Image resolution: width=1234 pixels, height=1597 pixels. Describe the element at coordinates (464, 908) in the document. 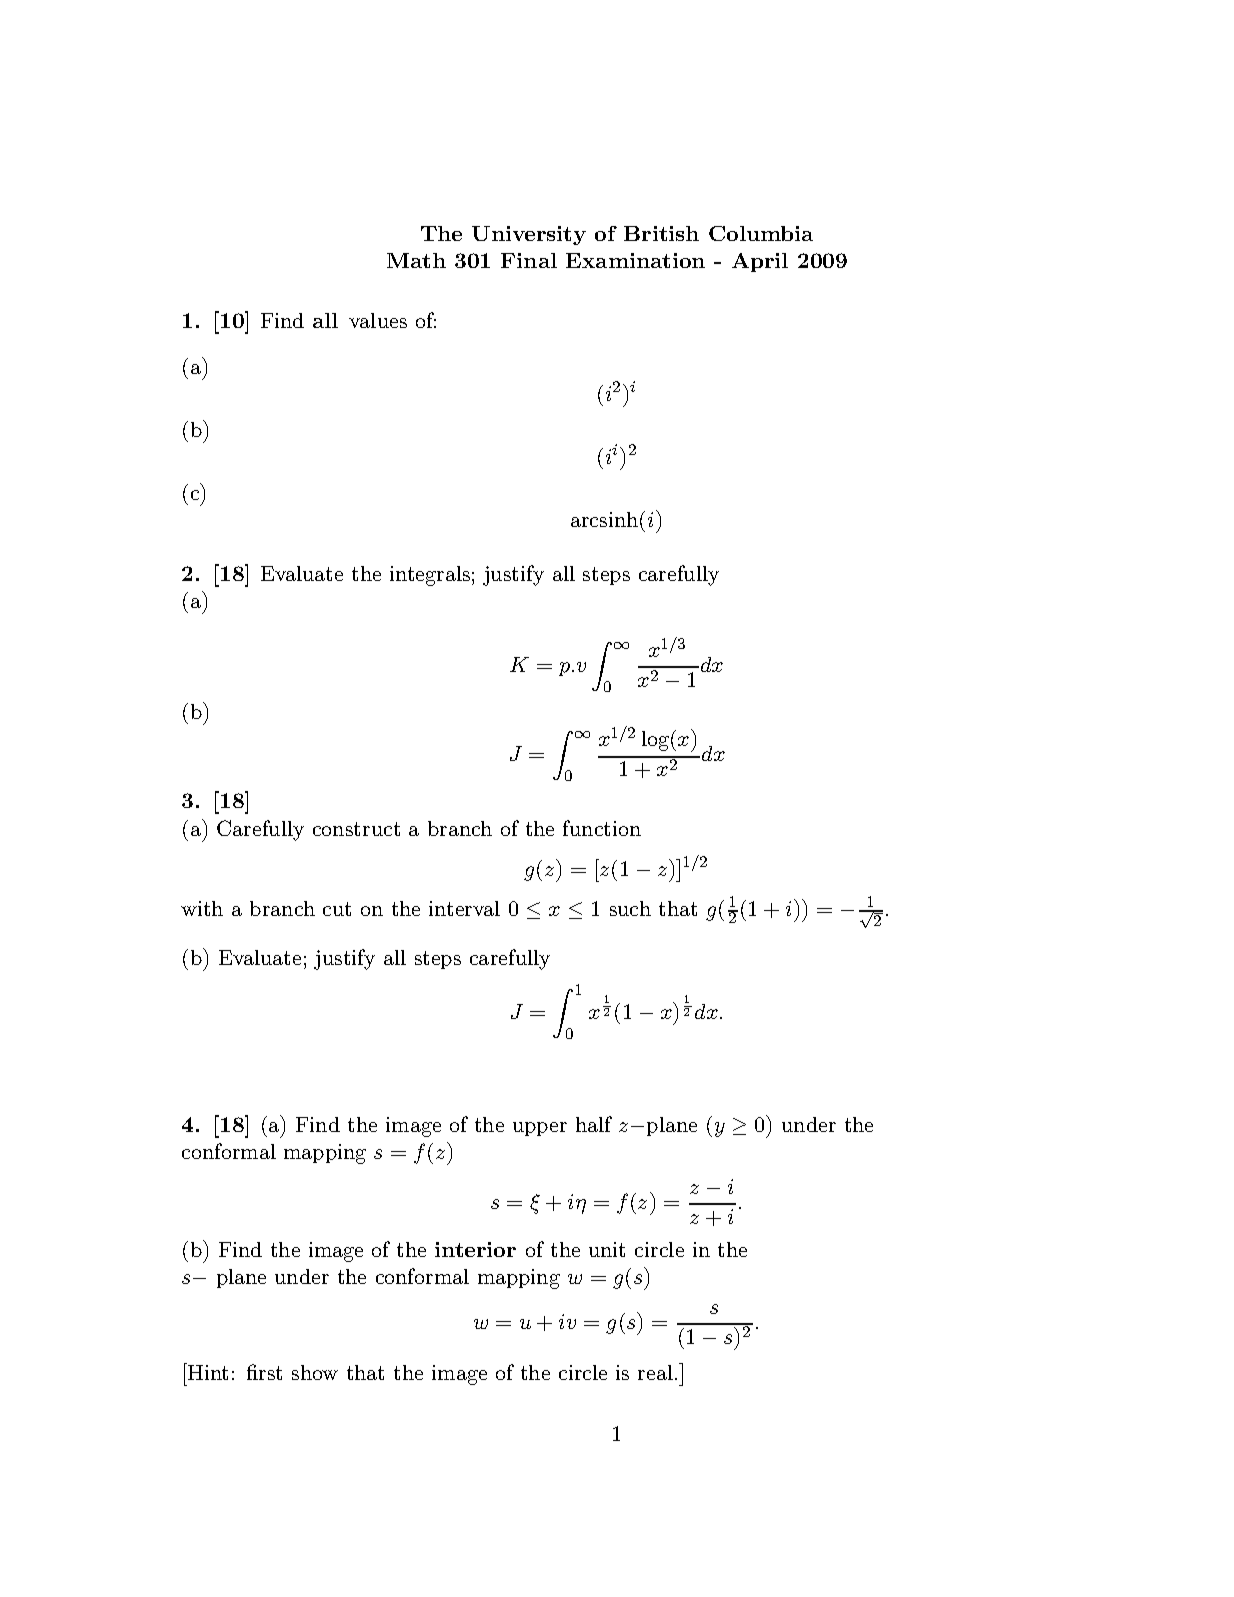

I see `interval` at that location.
